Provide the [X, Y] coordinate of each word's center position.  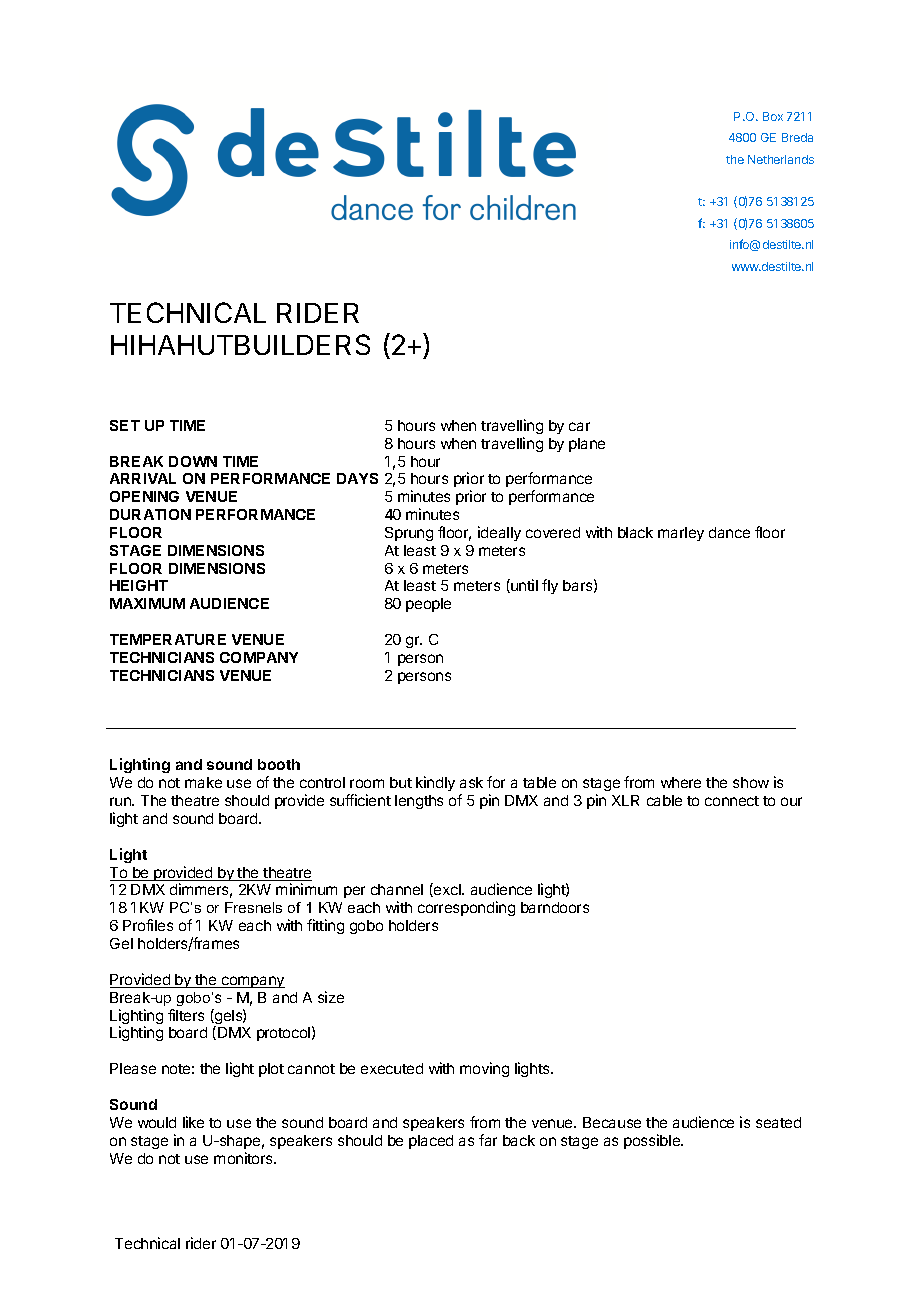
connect [732, 801]
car [579, 426]
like [193, 1122]
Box [773, 116]
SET [125, 425]
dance [729, 532]
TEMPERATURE [168, 639]
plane [587, 445]
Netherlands [781, 159]
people [428, 605]
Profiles [148, 925]
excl [447, 890]
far [488, 1140]
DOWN [193, 461]
